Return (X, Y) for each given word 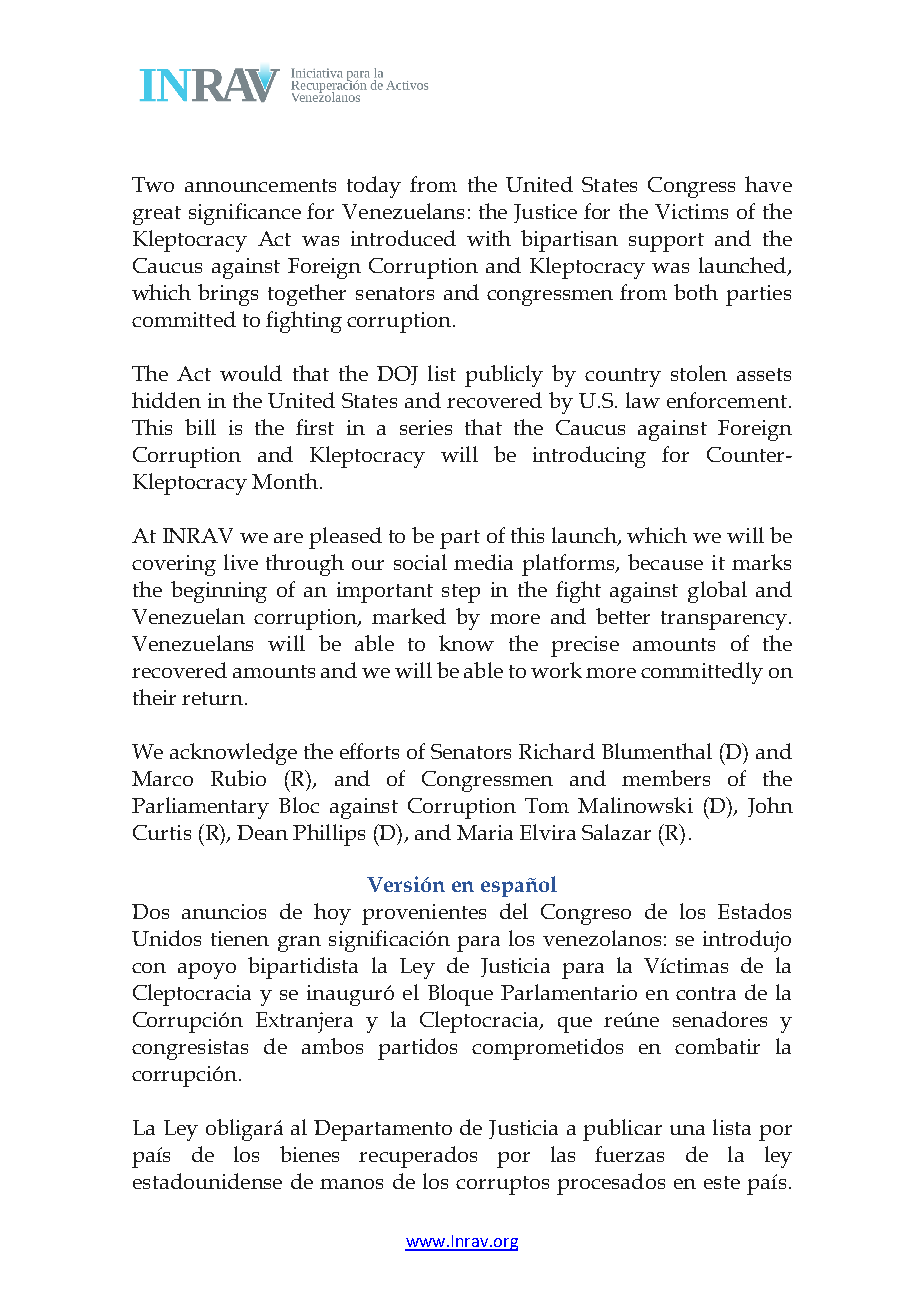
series (426, 427)
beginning (219, 592)
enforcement (727, 400)
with (489, 238)
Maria (485, 832)
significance (245, 214)
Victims (691, 211)
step (461, 593)
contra (706, 993)
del (514, 911)
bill (200, 427)
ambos (332, 1046)
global (717, 592)
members (666, 778)
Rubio (238, 778)
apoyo (207, 971)
